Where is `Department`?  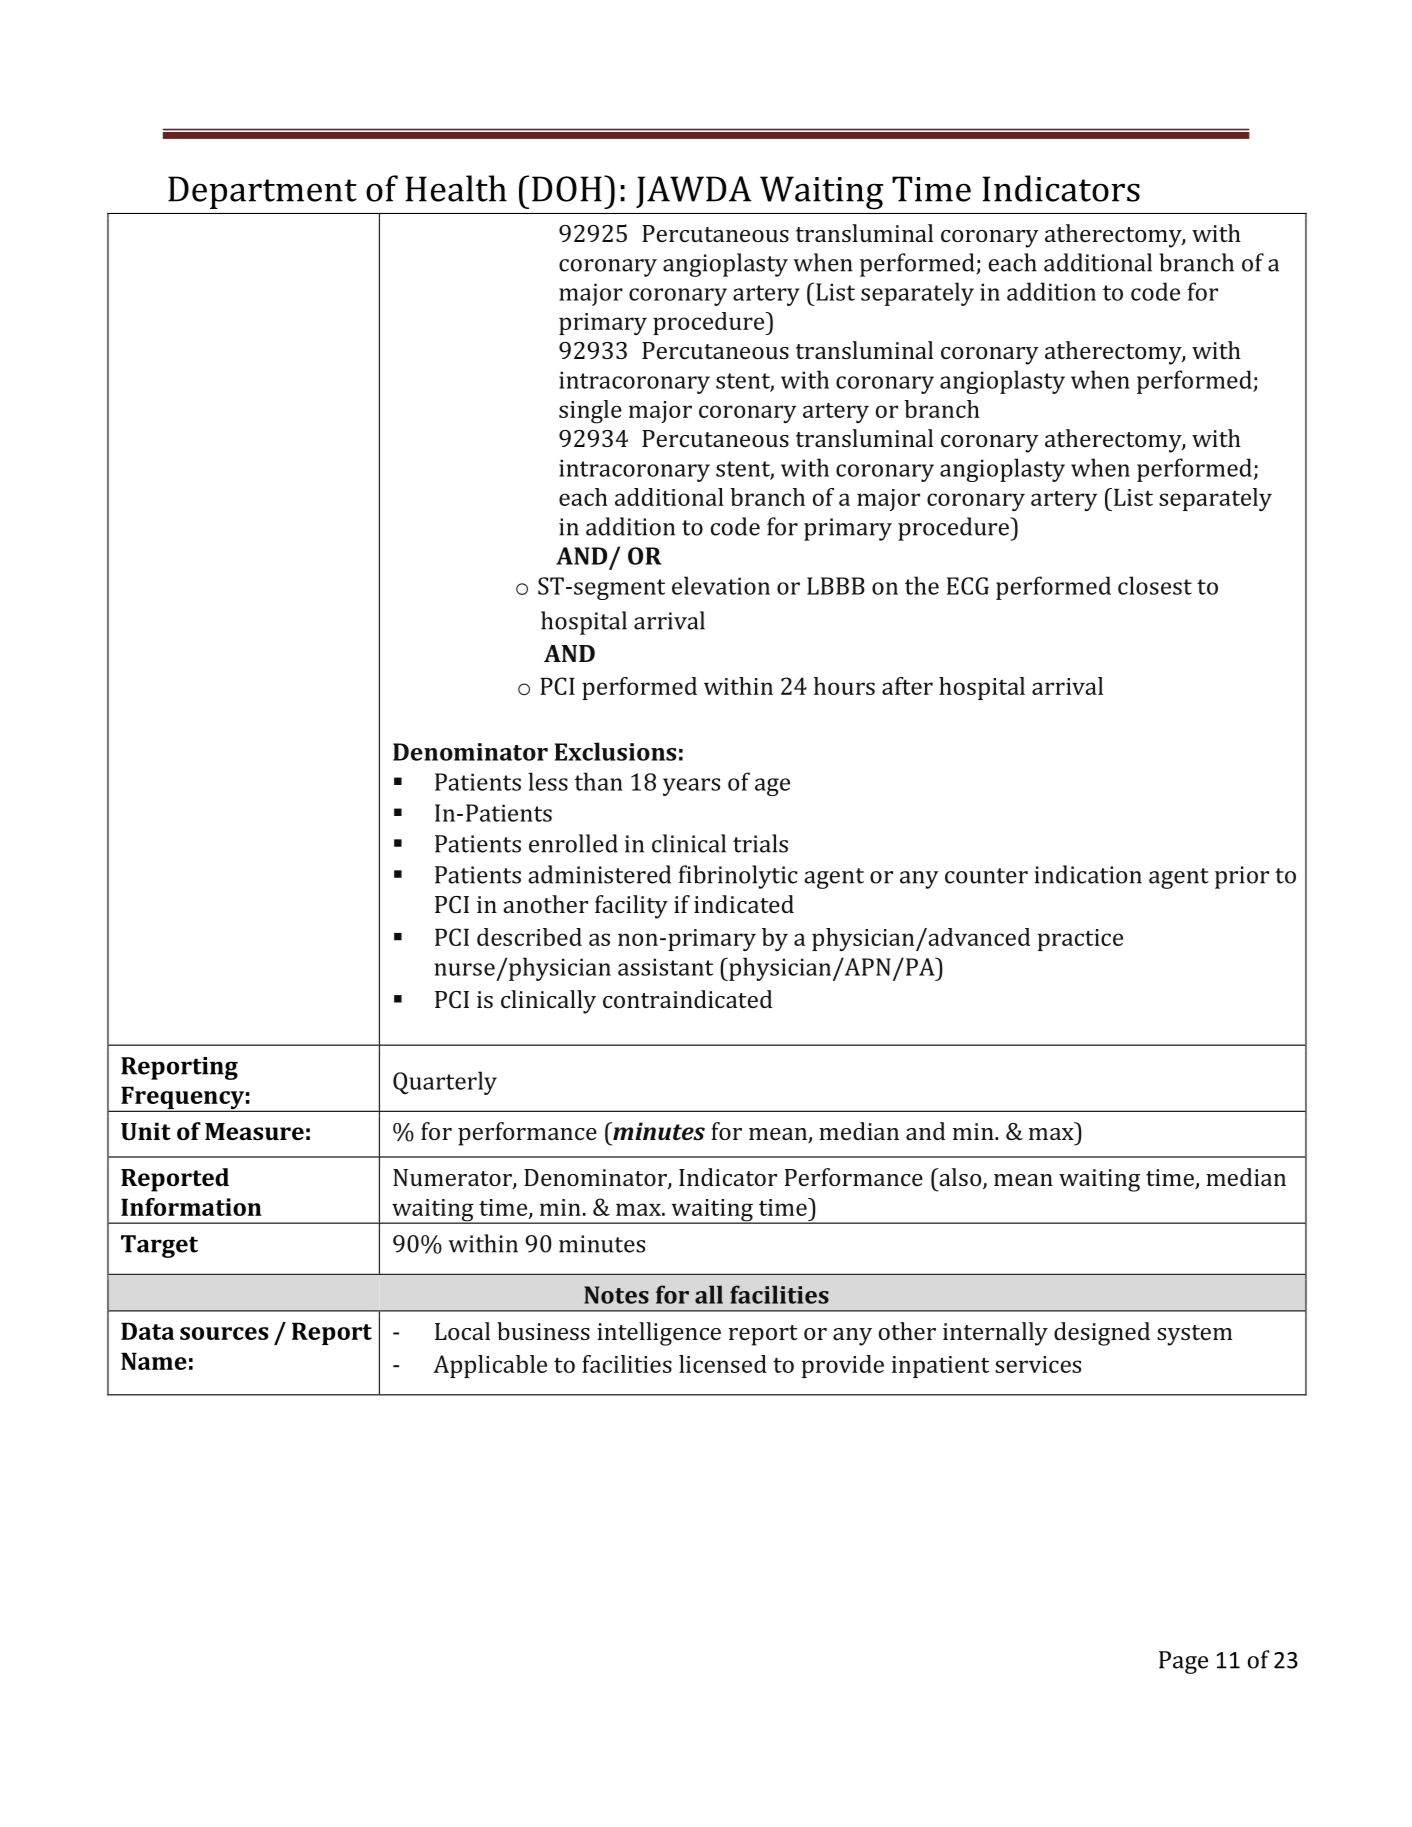 Department is located at coordinates (262, 192).
